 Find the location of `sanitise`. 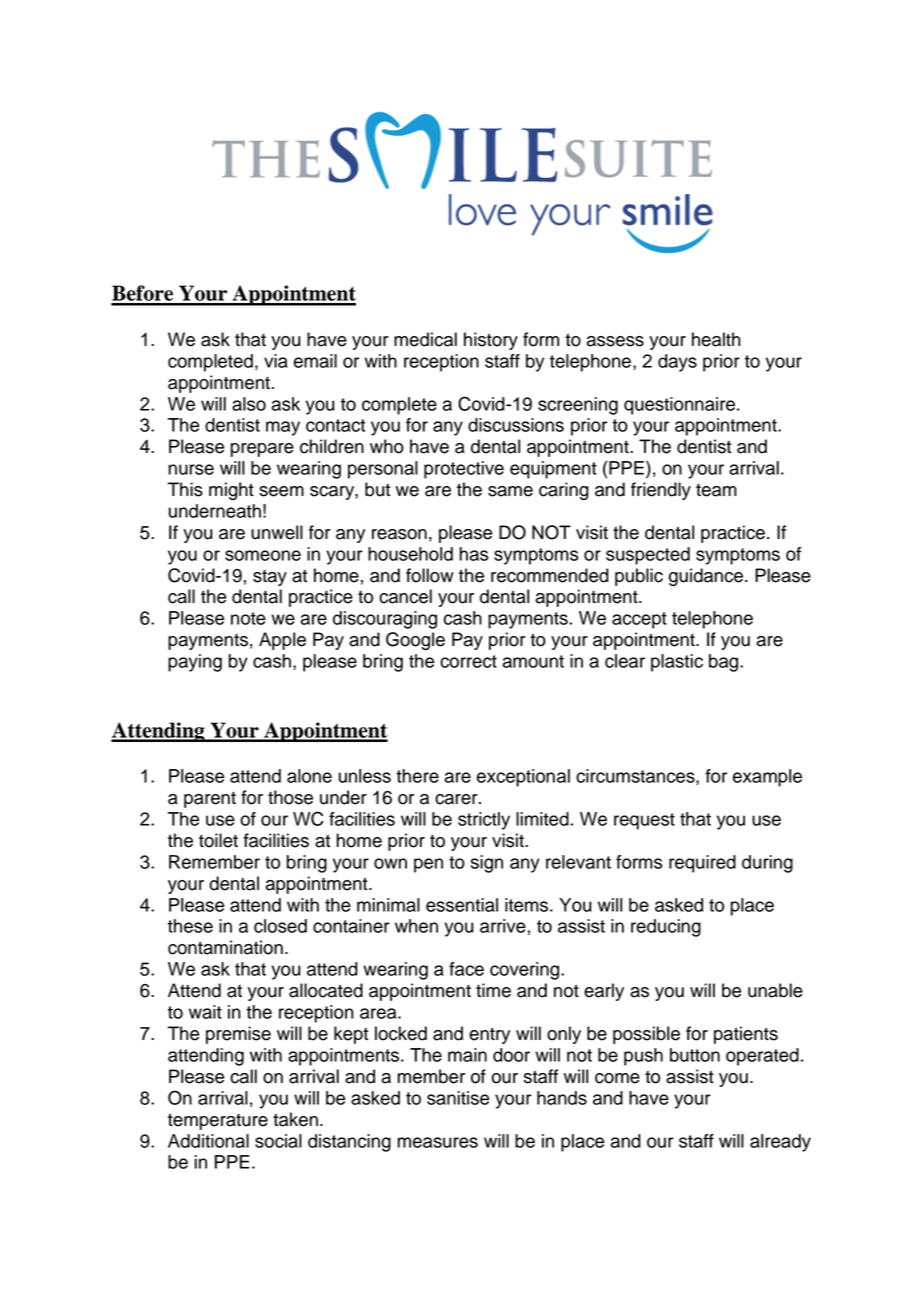

sanitise is located at coordinates (458, 1098).
